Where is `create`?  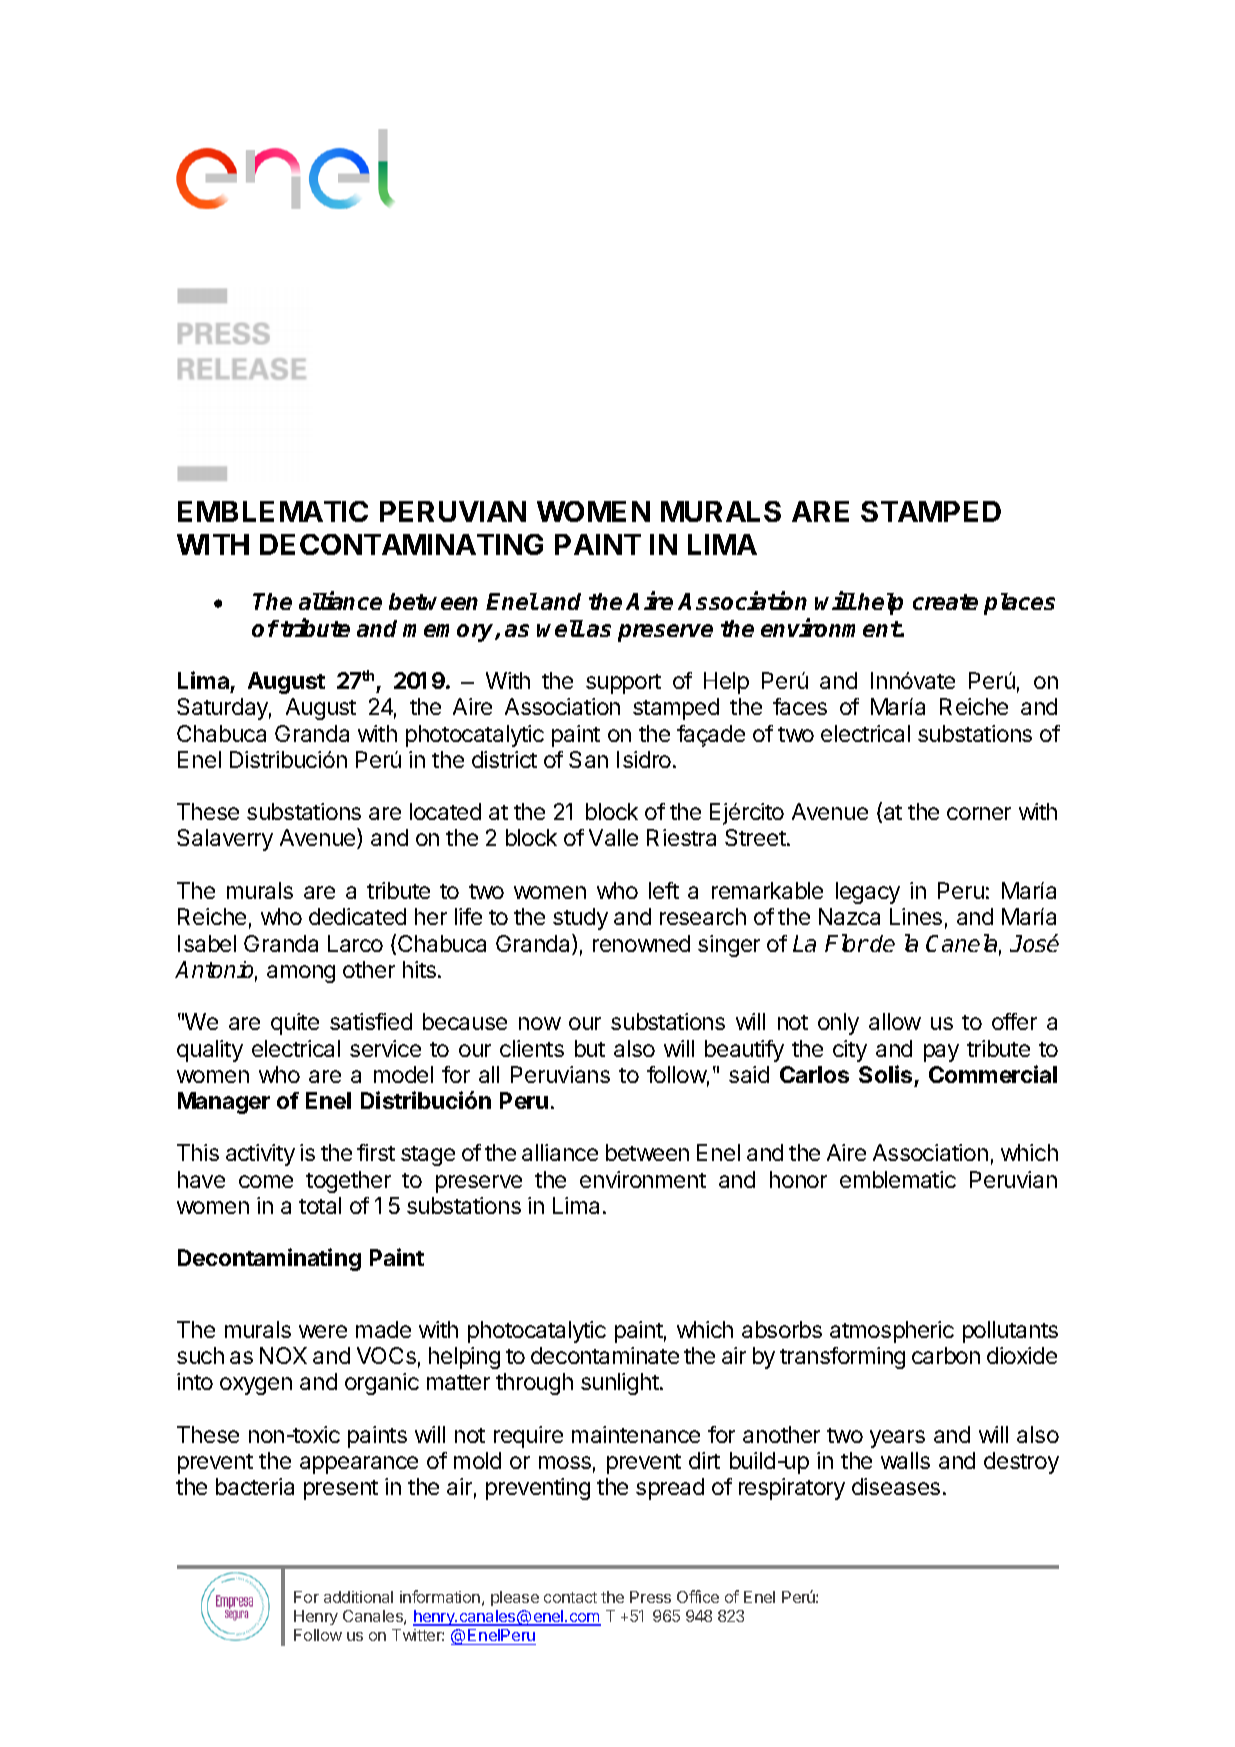
create is located at coordinates (945, 602).
